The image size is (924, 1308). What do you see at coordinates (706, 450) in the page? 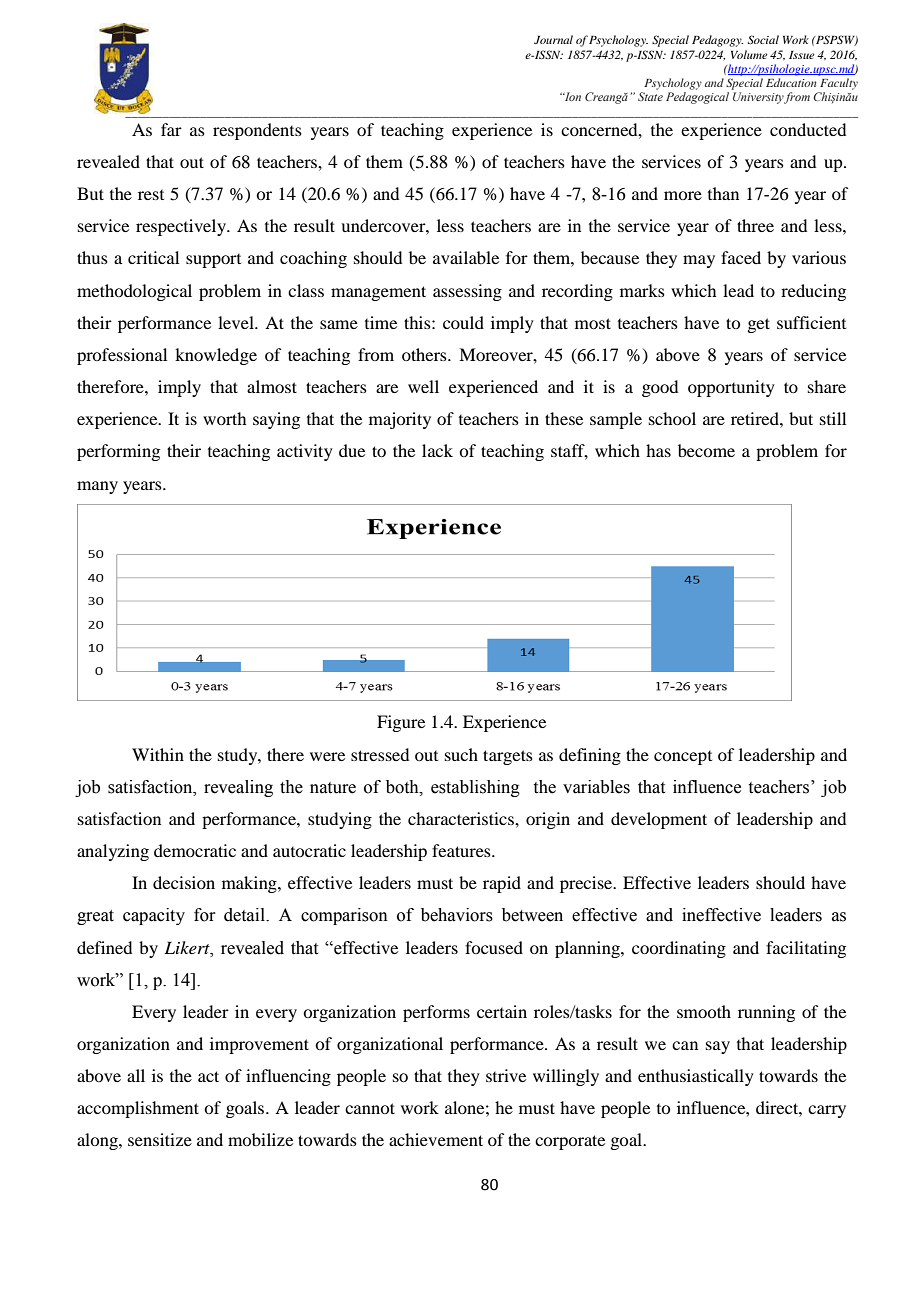
I see `become` at bounding box center [706, 450].
